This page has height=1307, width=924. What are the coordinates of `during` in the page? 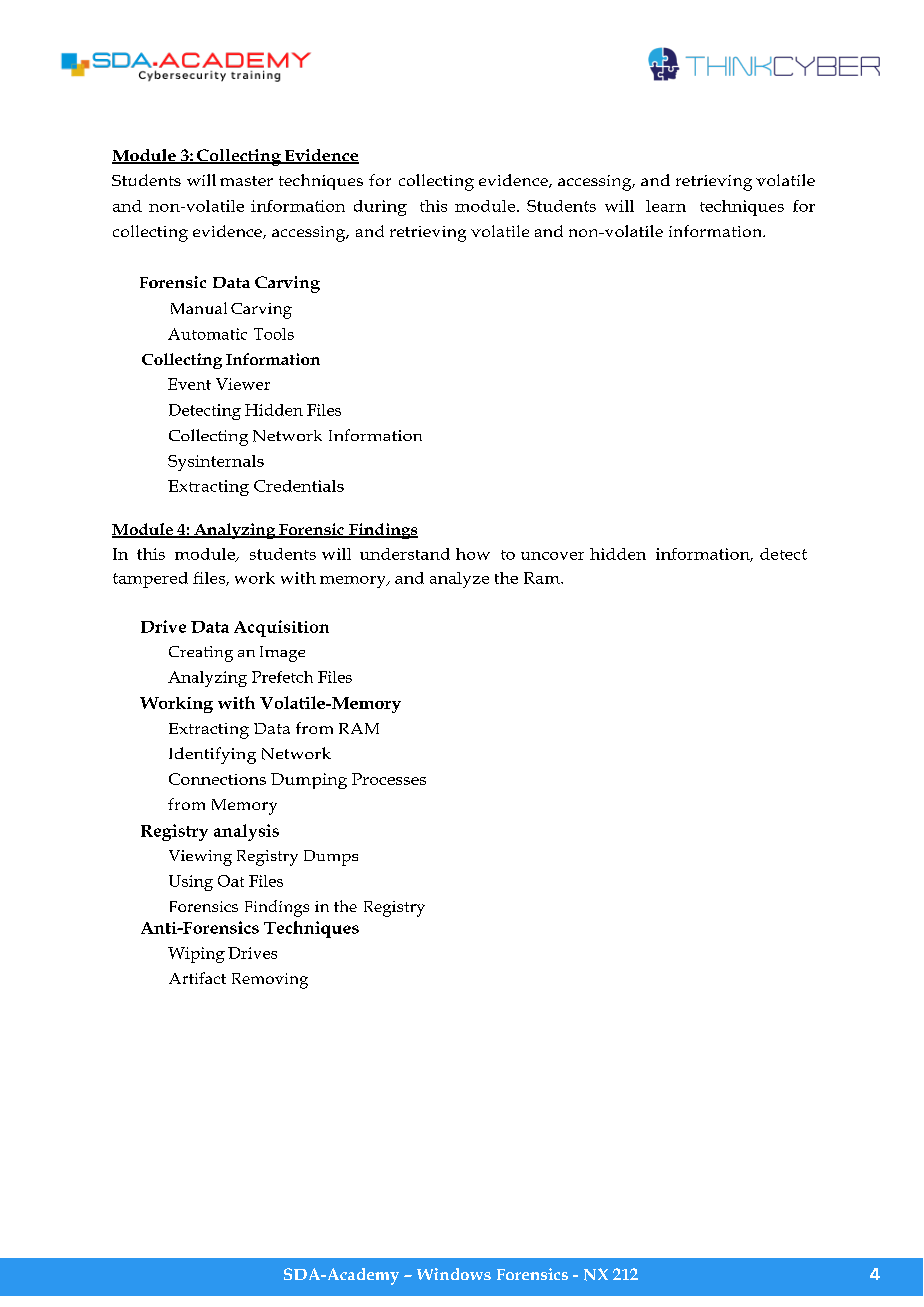 It's located at (380, 208).
